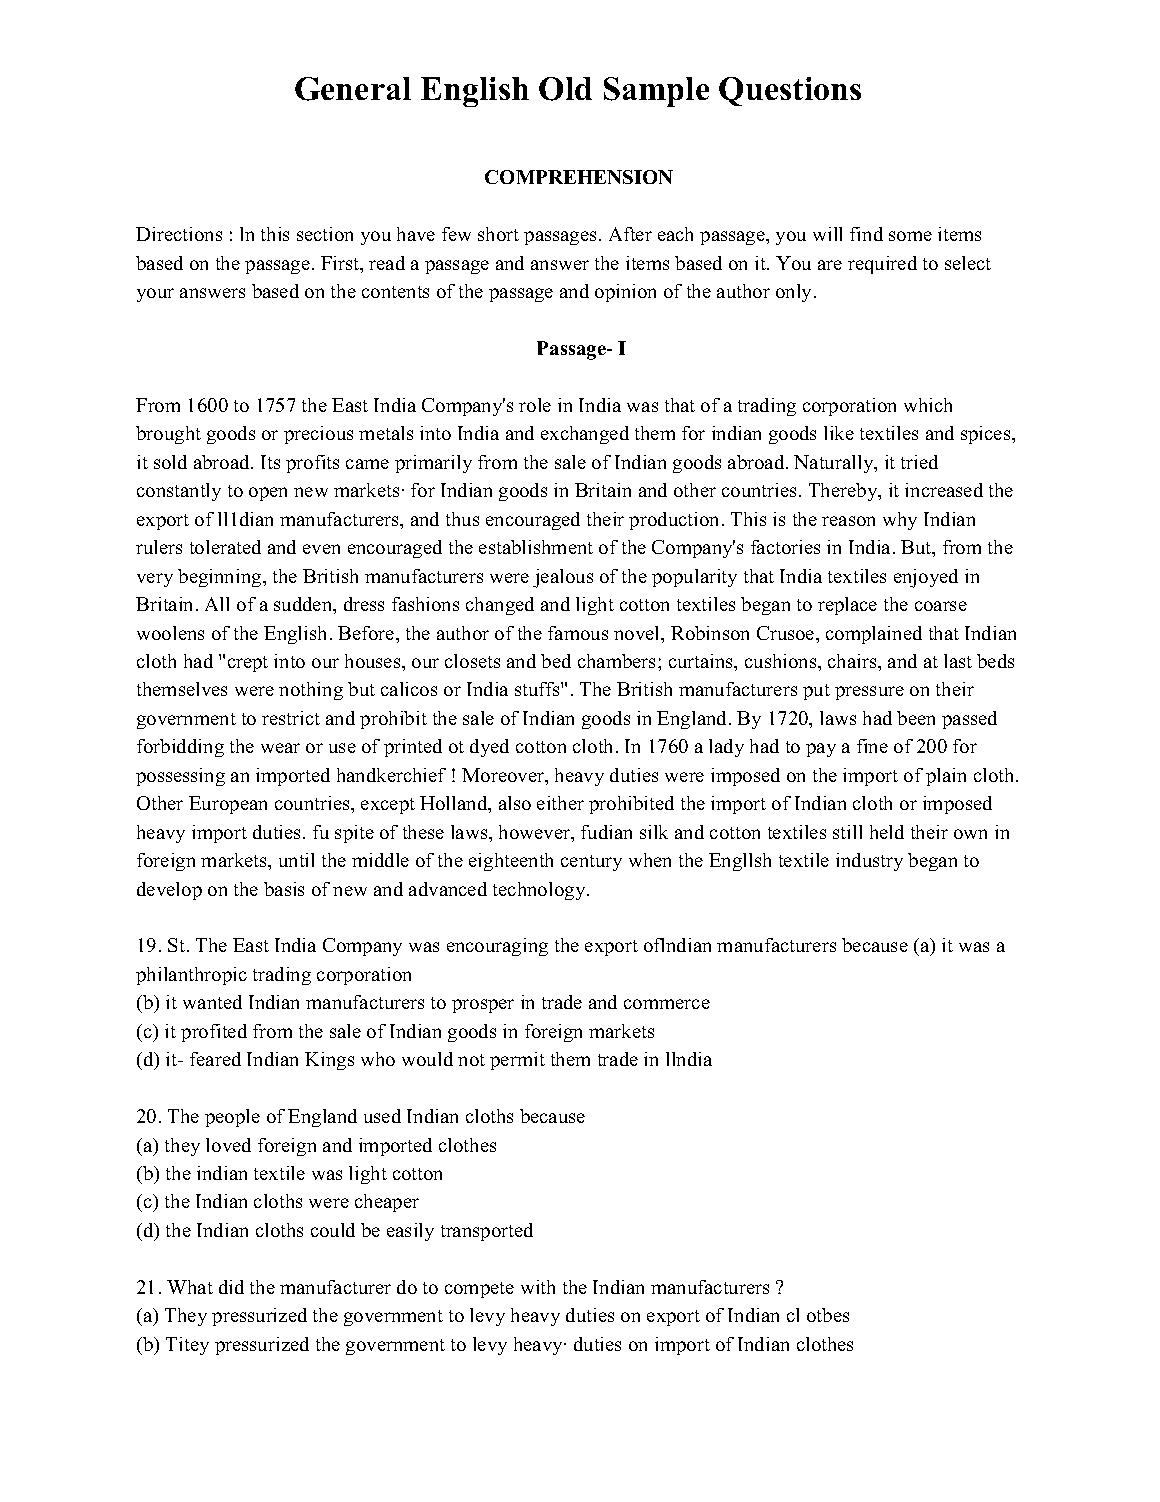 The image size is (1160, 1502). What do you see at coordinates (900, 521) in the image?
I see `why` at bounding box center [900, 521].
